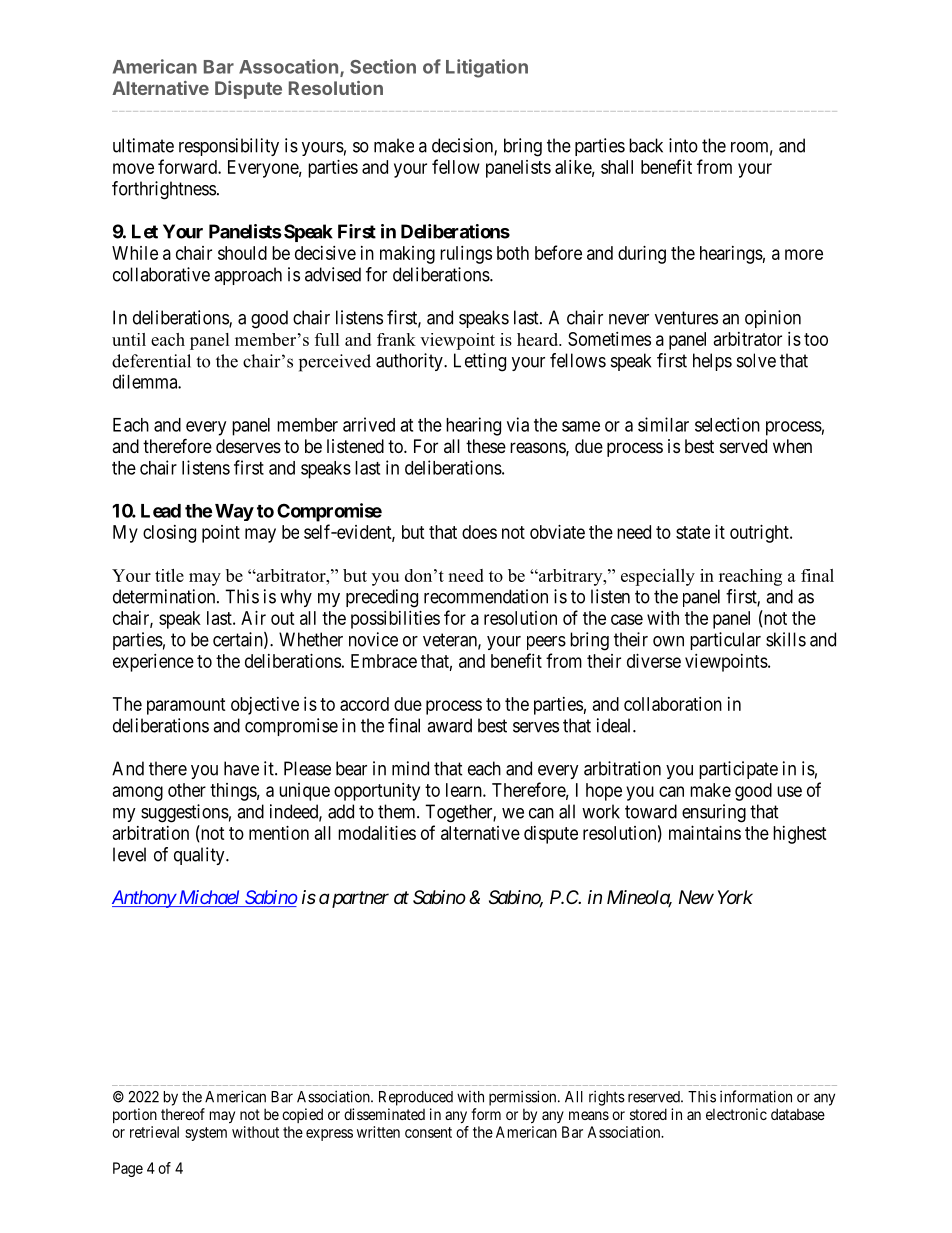  I want to click on paramount, so click(186, 706).
